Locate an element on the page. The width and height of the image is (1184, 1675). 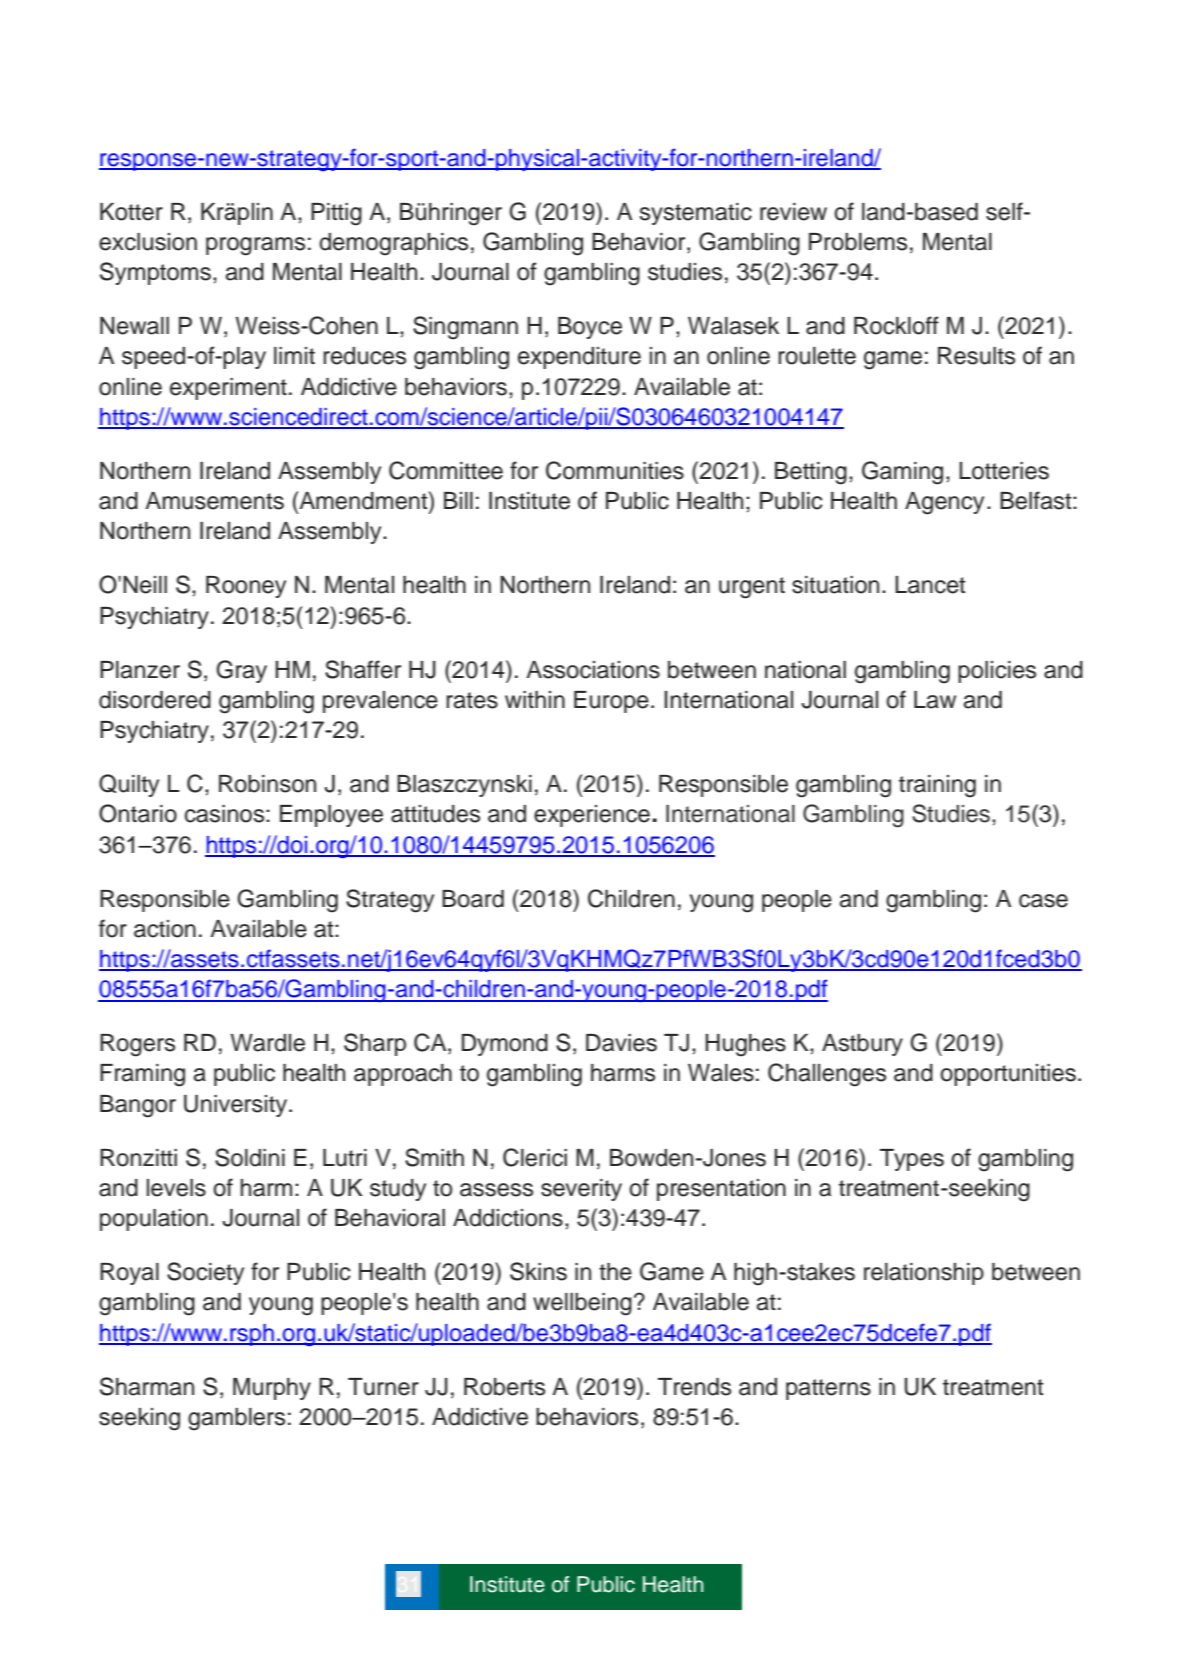
patterns is located at coordinates (828, 1389).
